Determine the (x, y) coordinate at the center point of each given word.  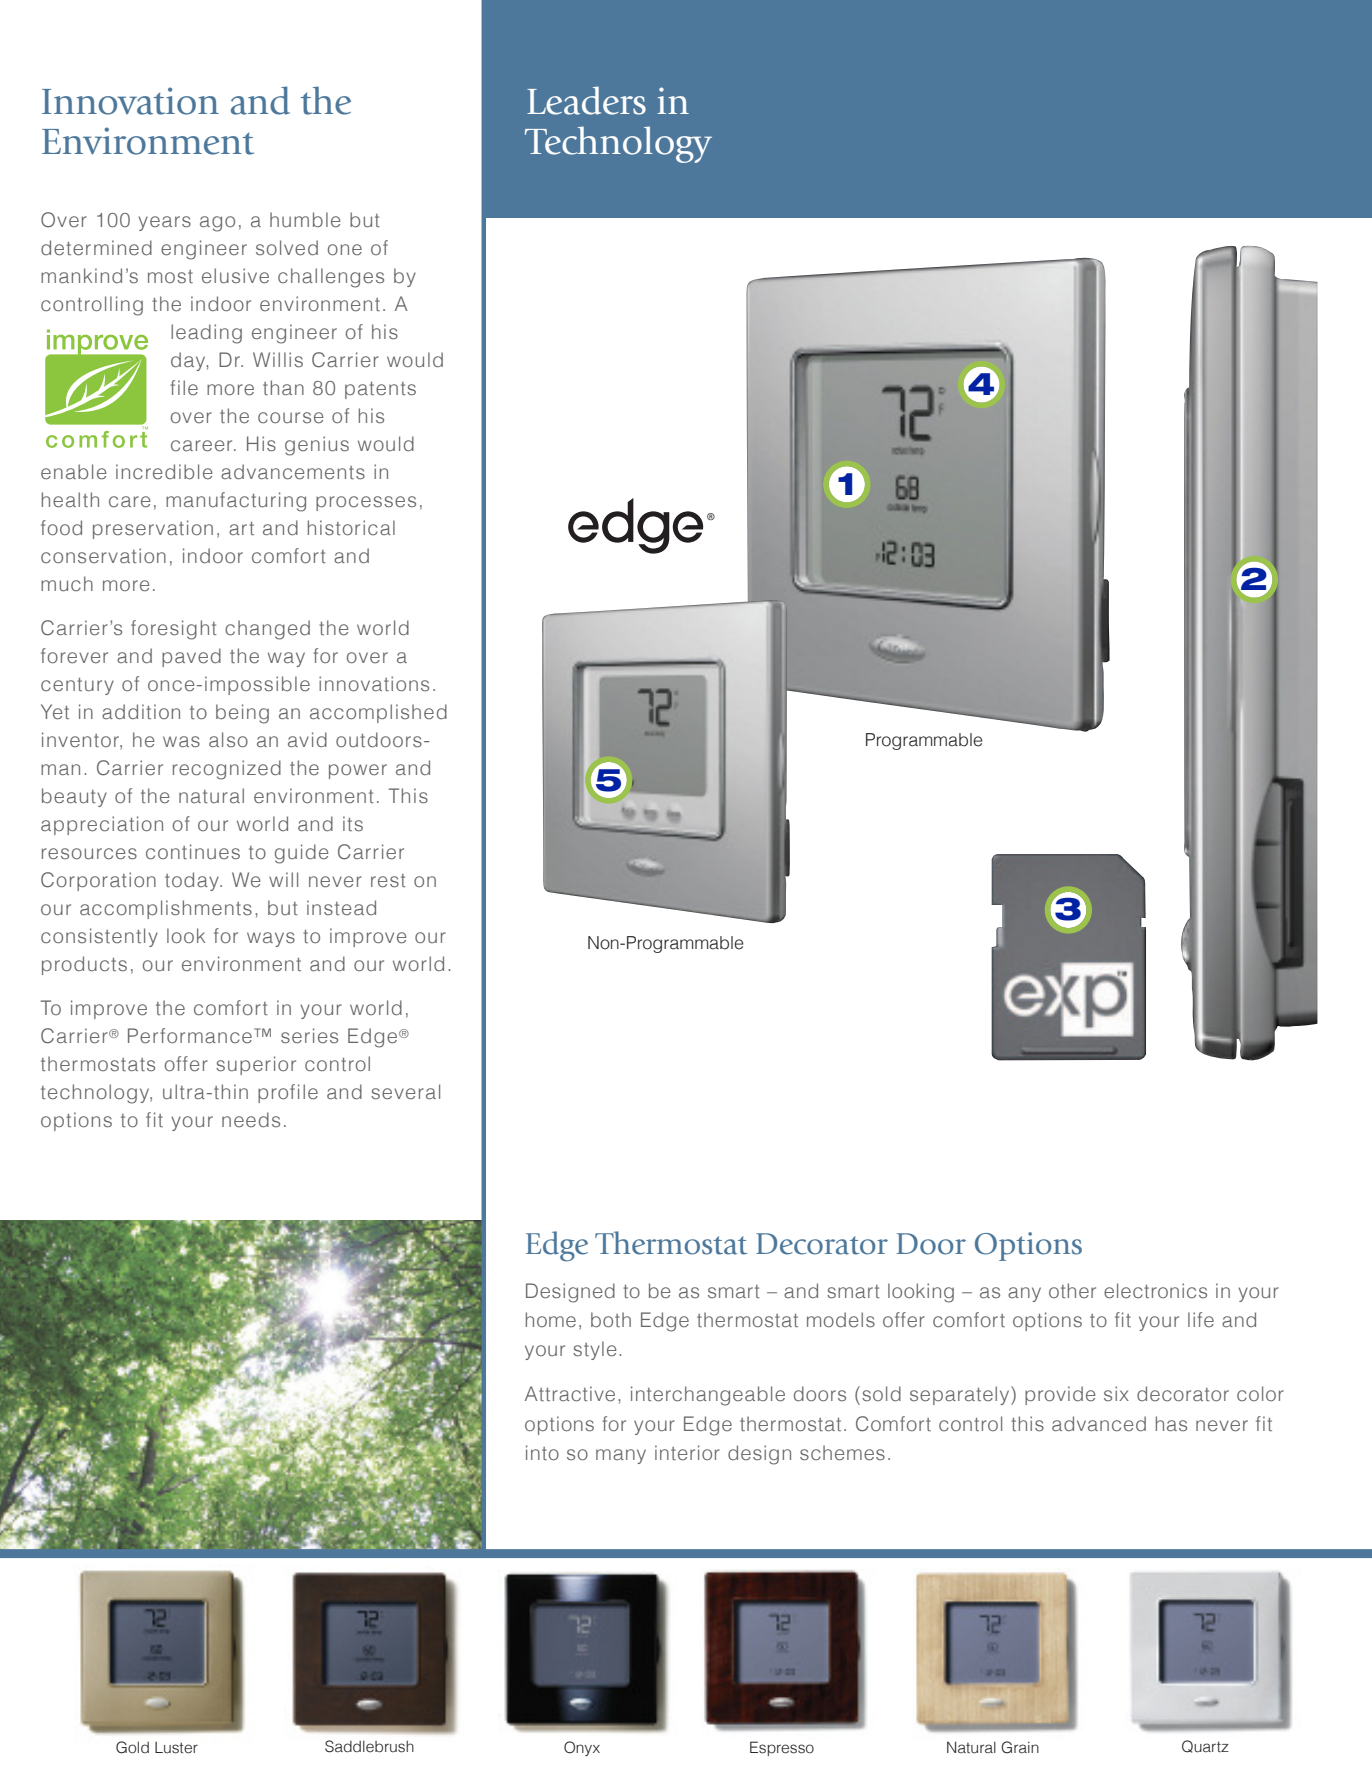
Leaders (586, 100)
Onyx (582, 1748)
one (345, 249)
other (1072, 1290)
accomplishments (166, 909)
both (611, 1319)
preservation (153, 529)
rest (388, 881)
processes (366, 503)
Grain (1020, 1747)
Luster (176, 1748)
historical (351, 528)
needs (251, 1119)
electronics (1155, 1291)
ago (217, 224)
